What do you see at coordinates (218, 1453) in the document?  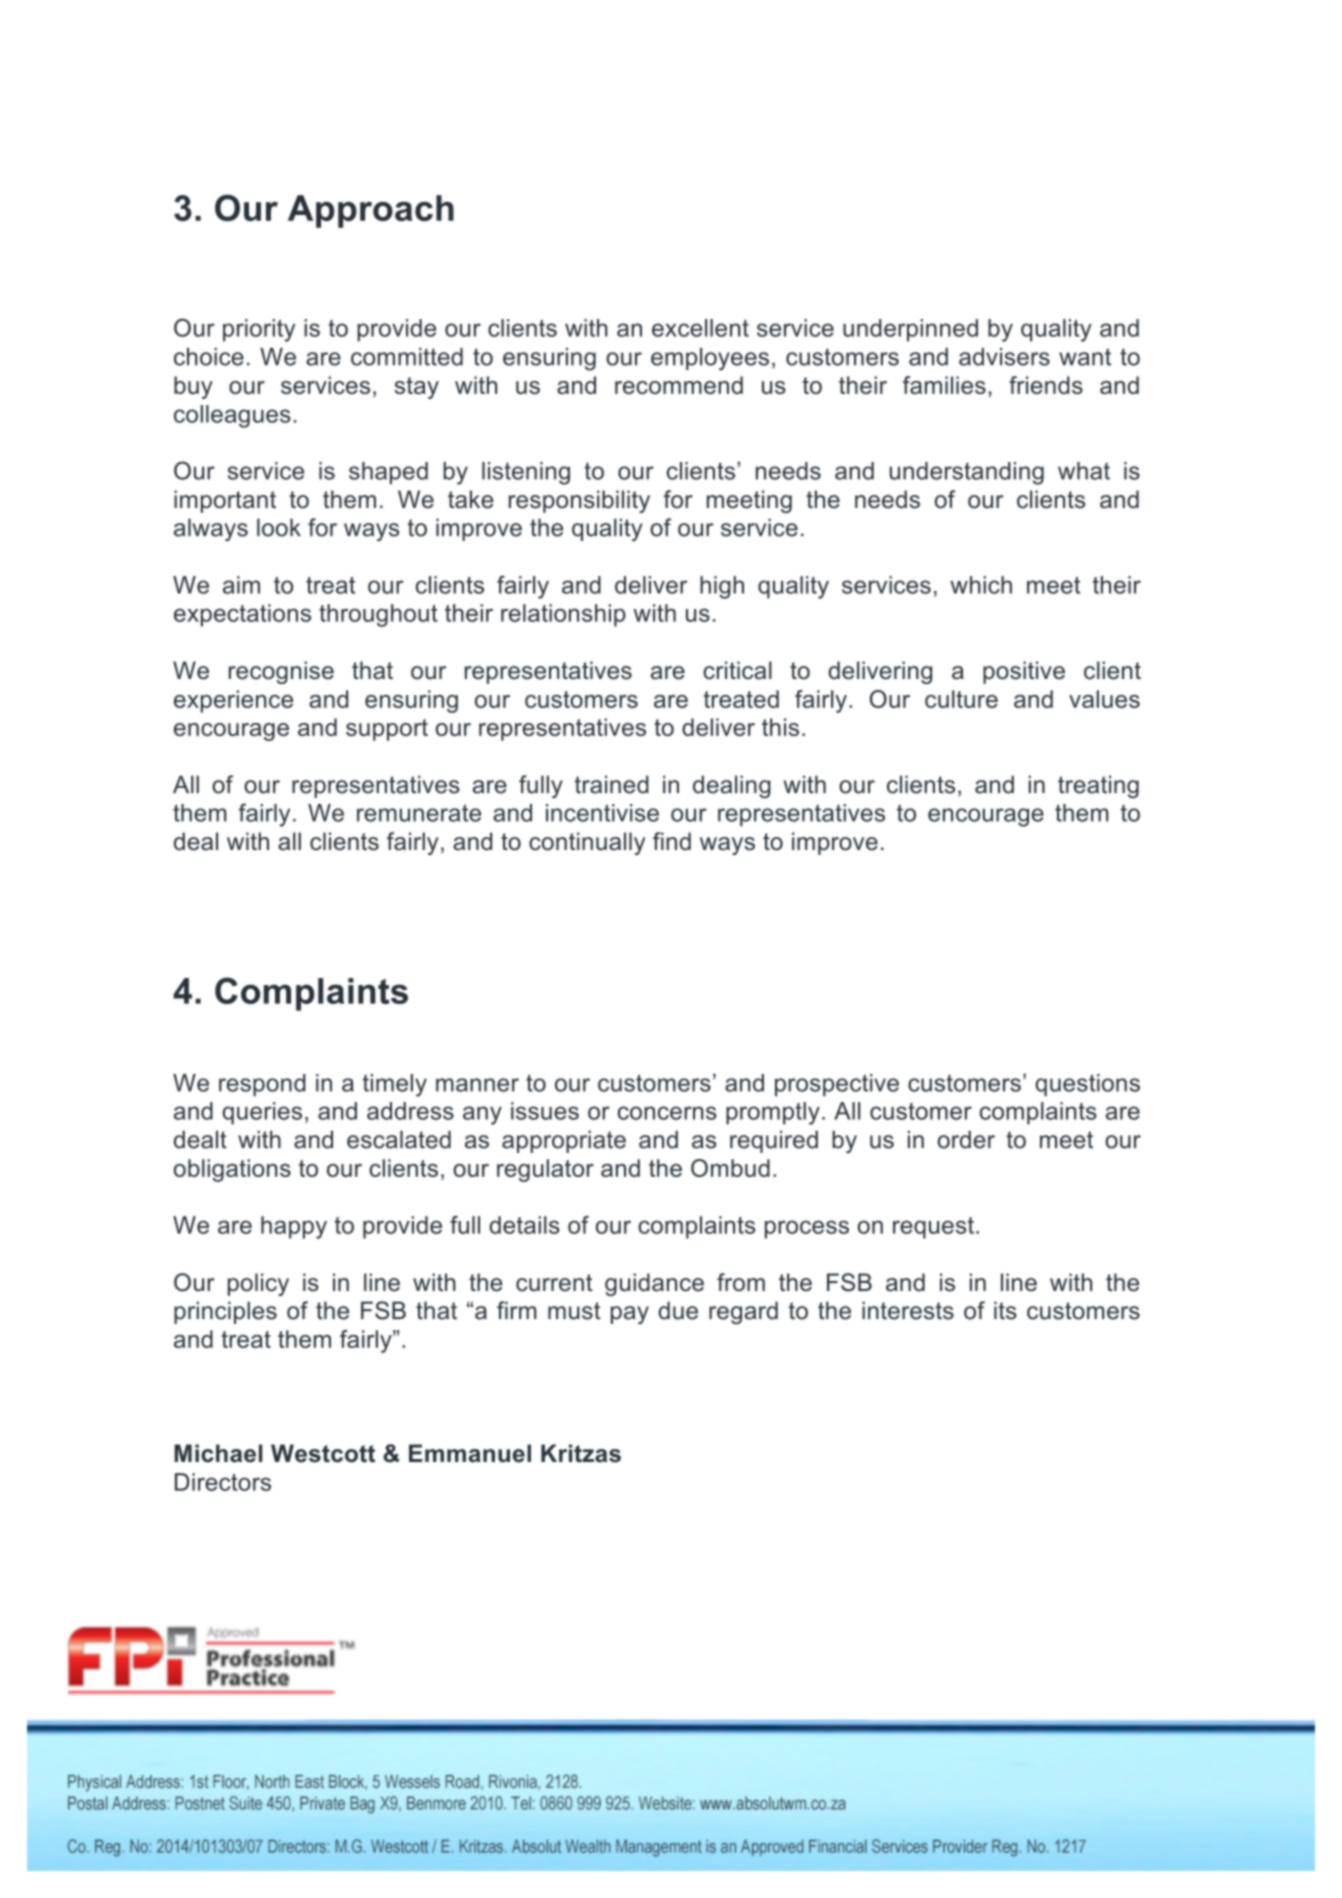 I see `Michael` at bounding box center [218, 1453].
